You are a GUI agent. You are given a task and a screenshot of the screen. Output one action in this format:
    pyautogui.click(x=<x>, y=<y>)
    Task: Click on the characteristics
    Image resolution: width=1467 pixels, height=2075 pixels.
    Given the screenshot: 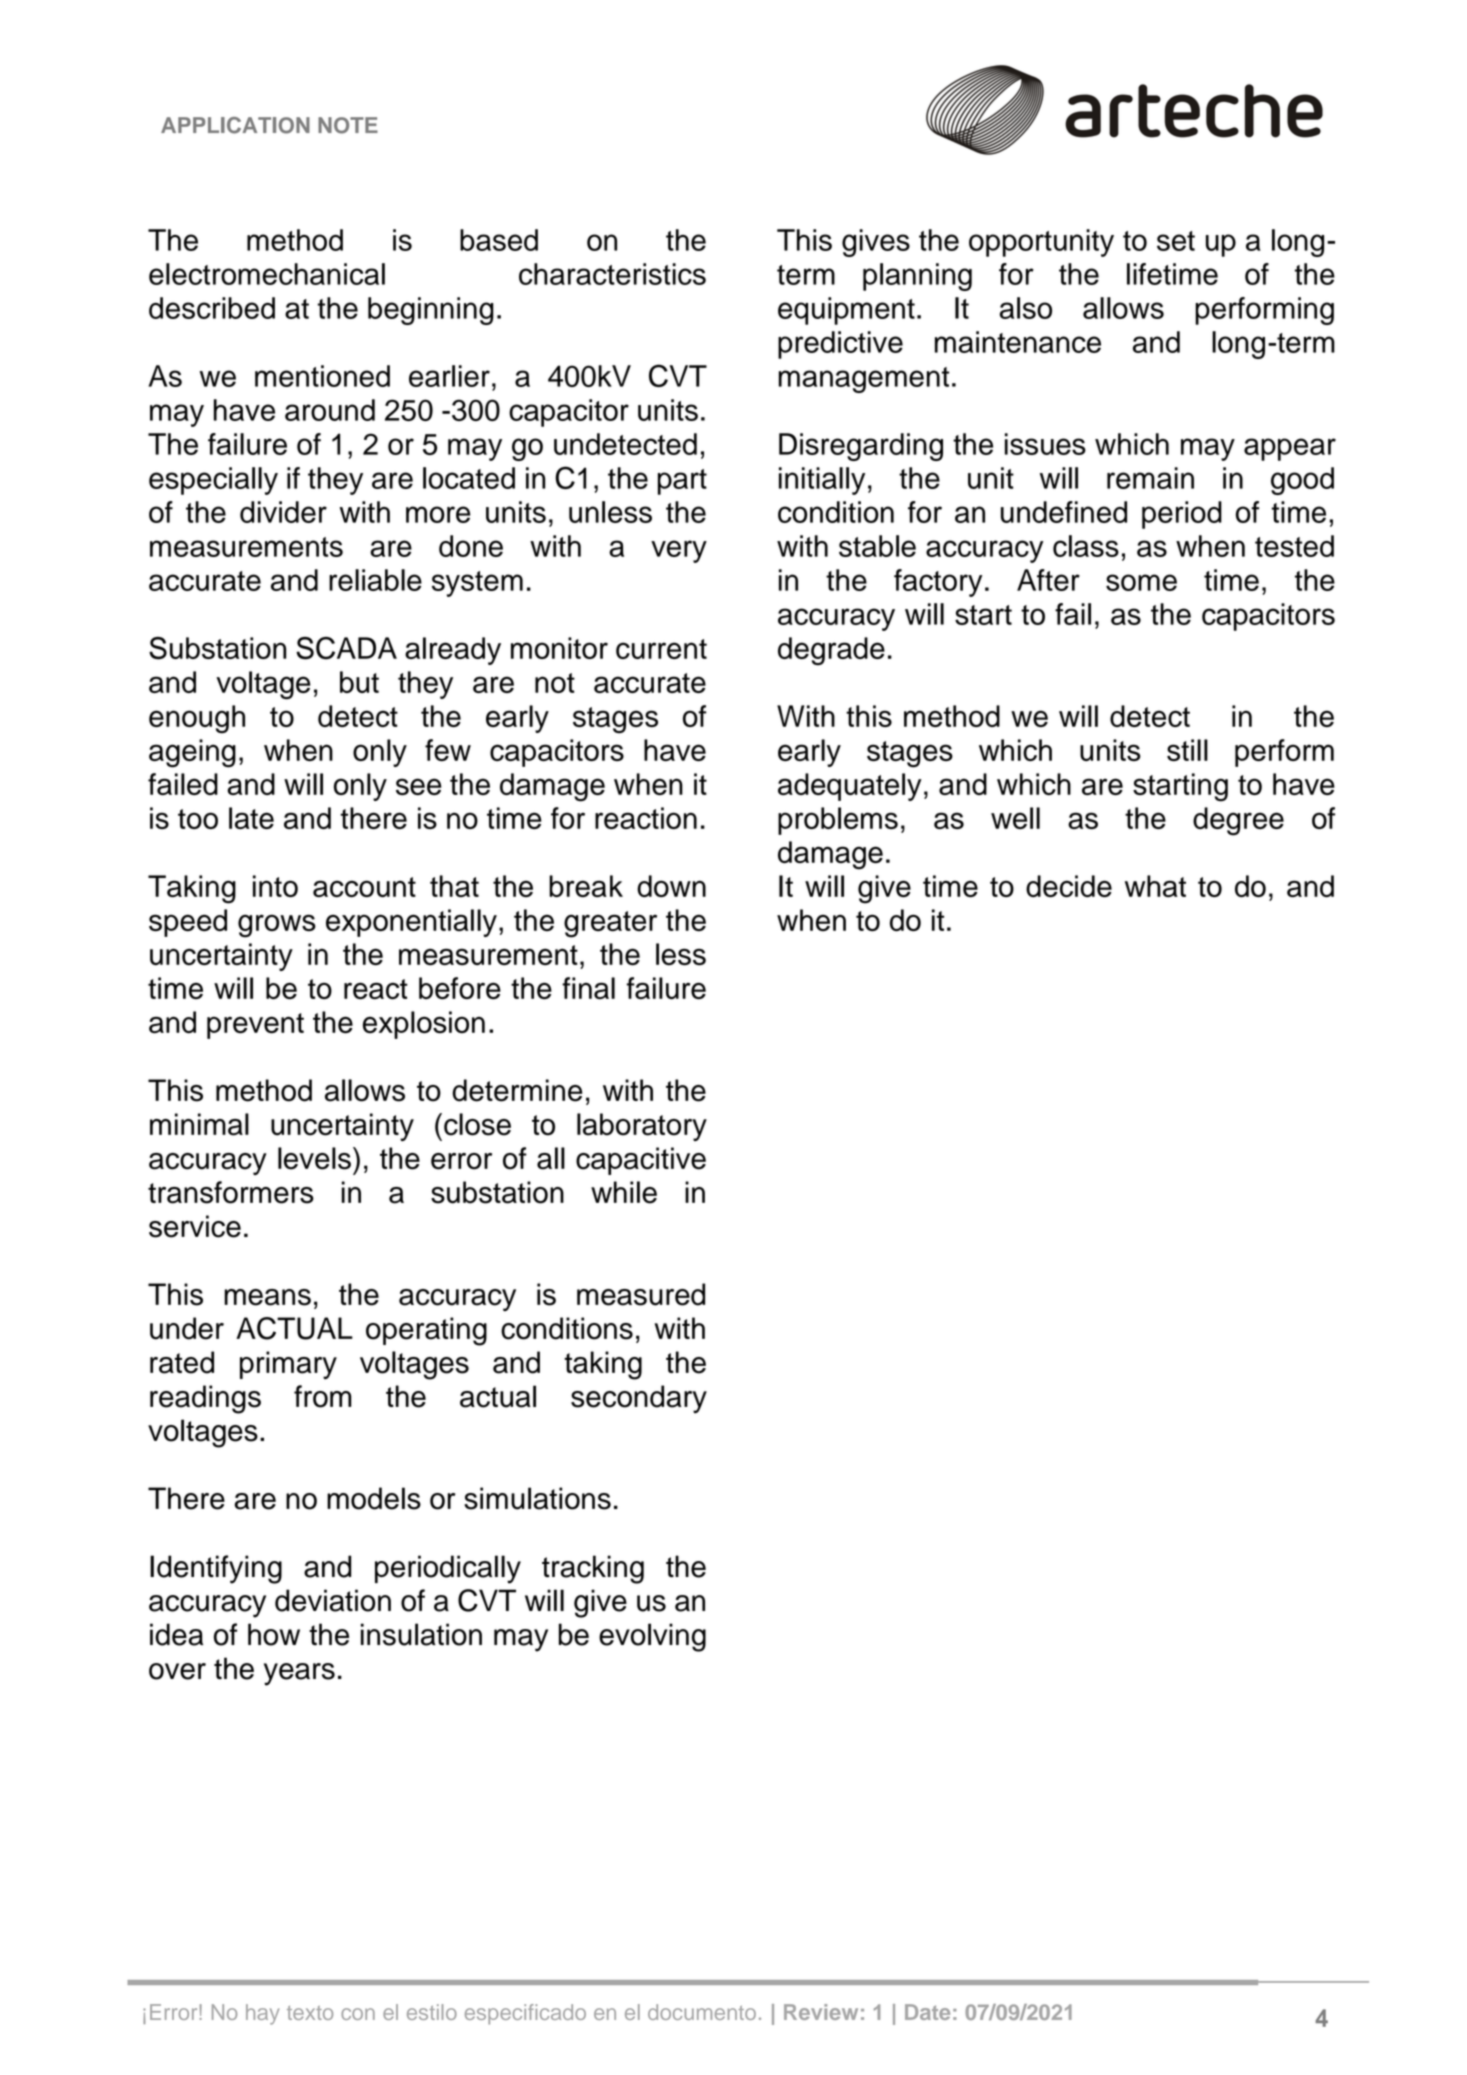 What is the action you would take?
    pyautogui.click(x=612, y=274)
